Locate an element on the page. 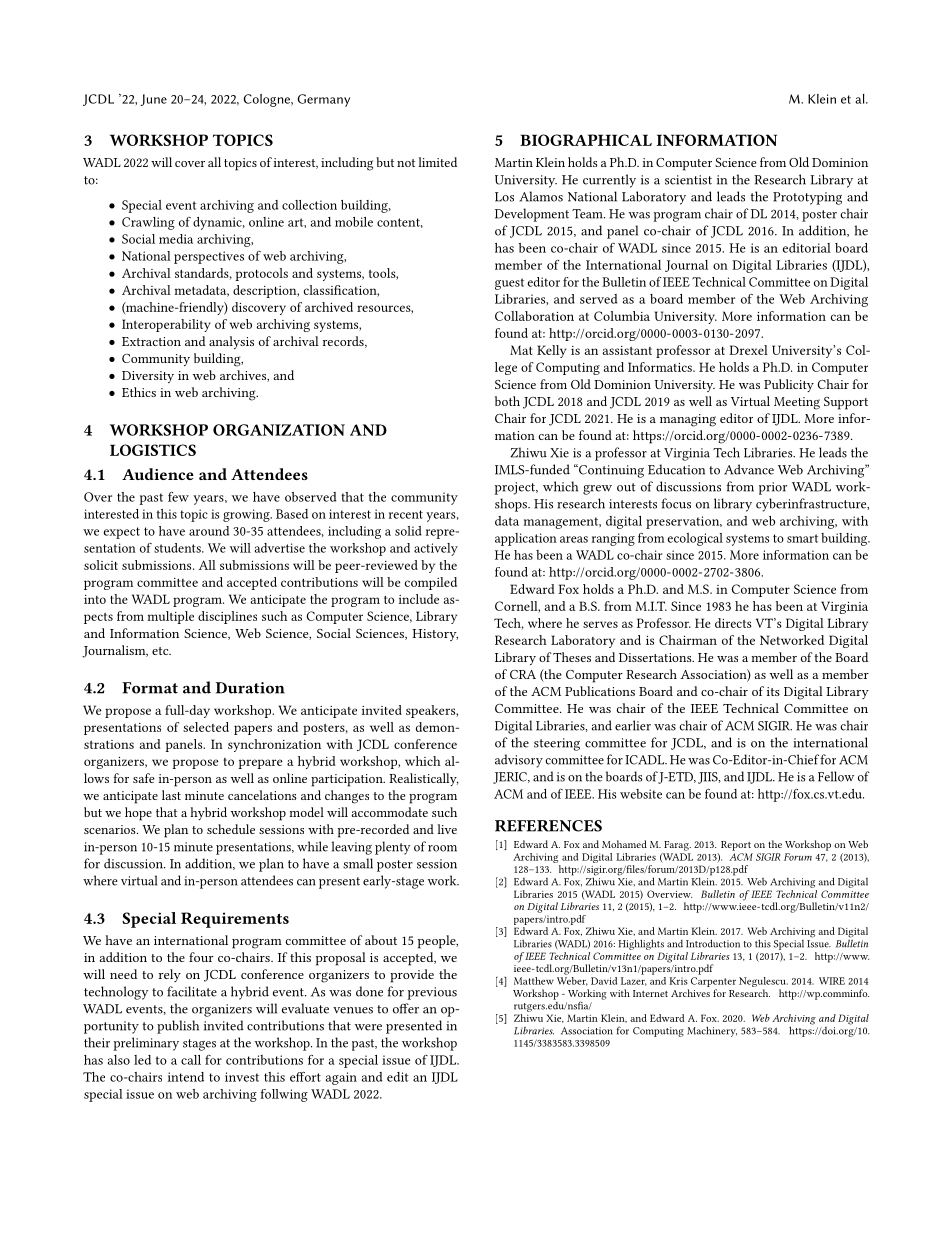 This image has width=952, height=1233. June is located at coordinates (154, 100).
